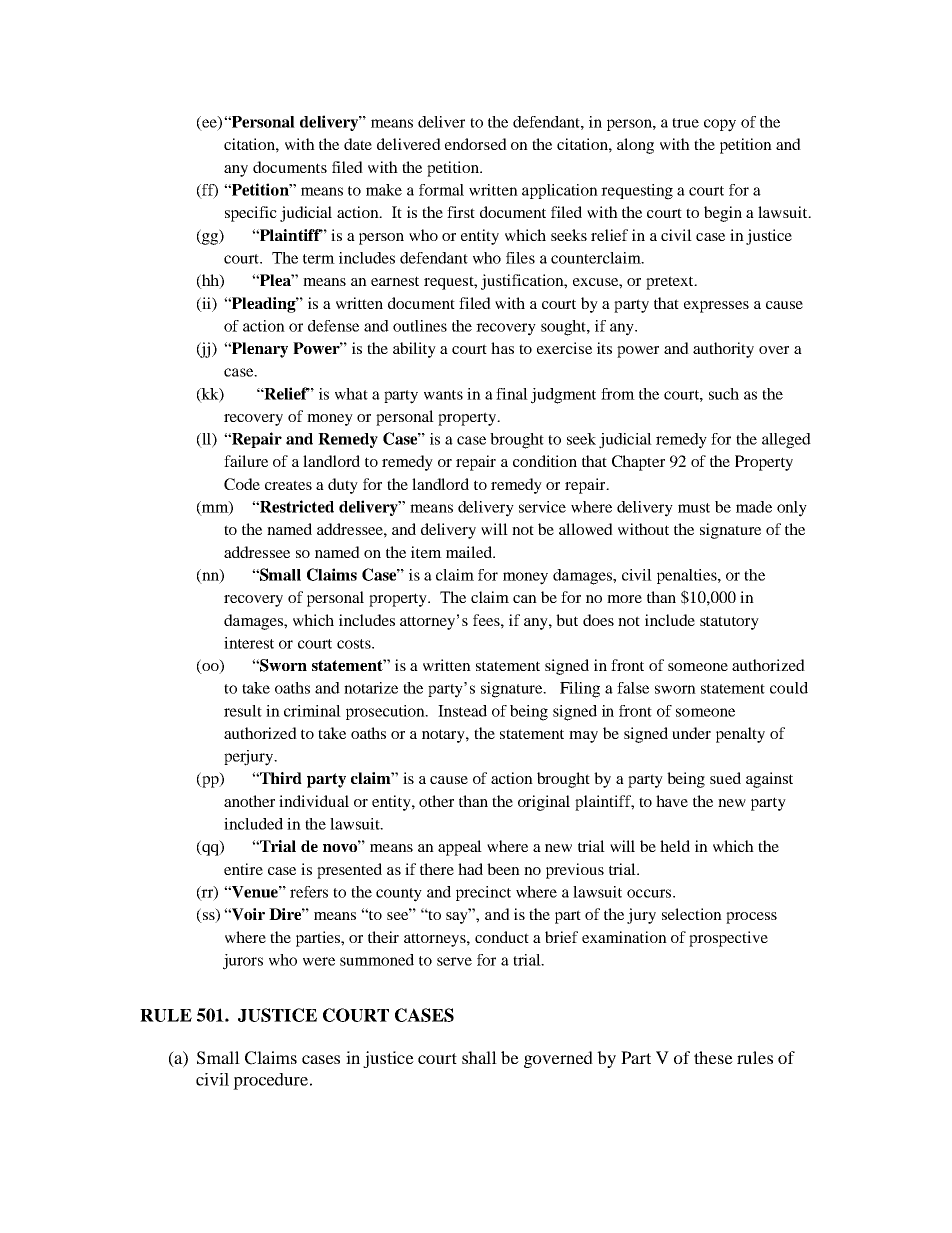 This document has height=1233, width=952. Describe the element at coordinates (720, 125) in the document. I see `copy` at that location.
